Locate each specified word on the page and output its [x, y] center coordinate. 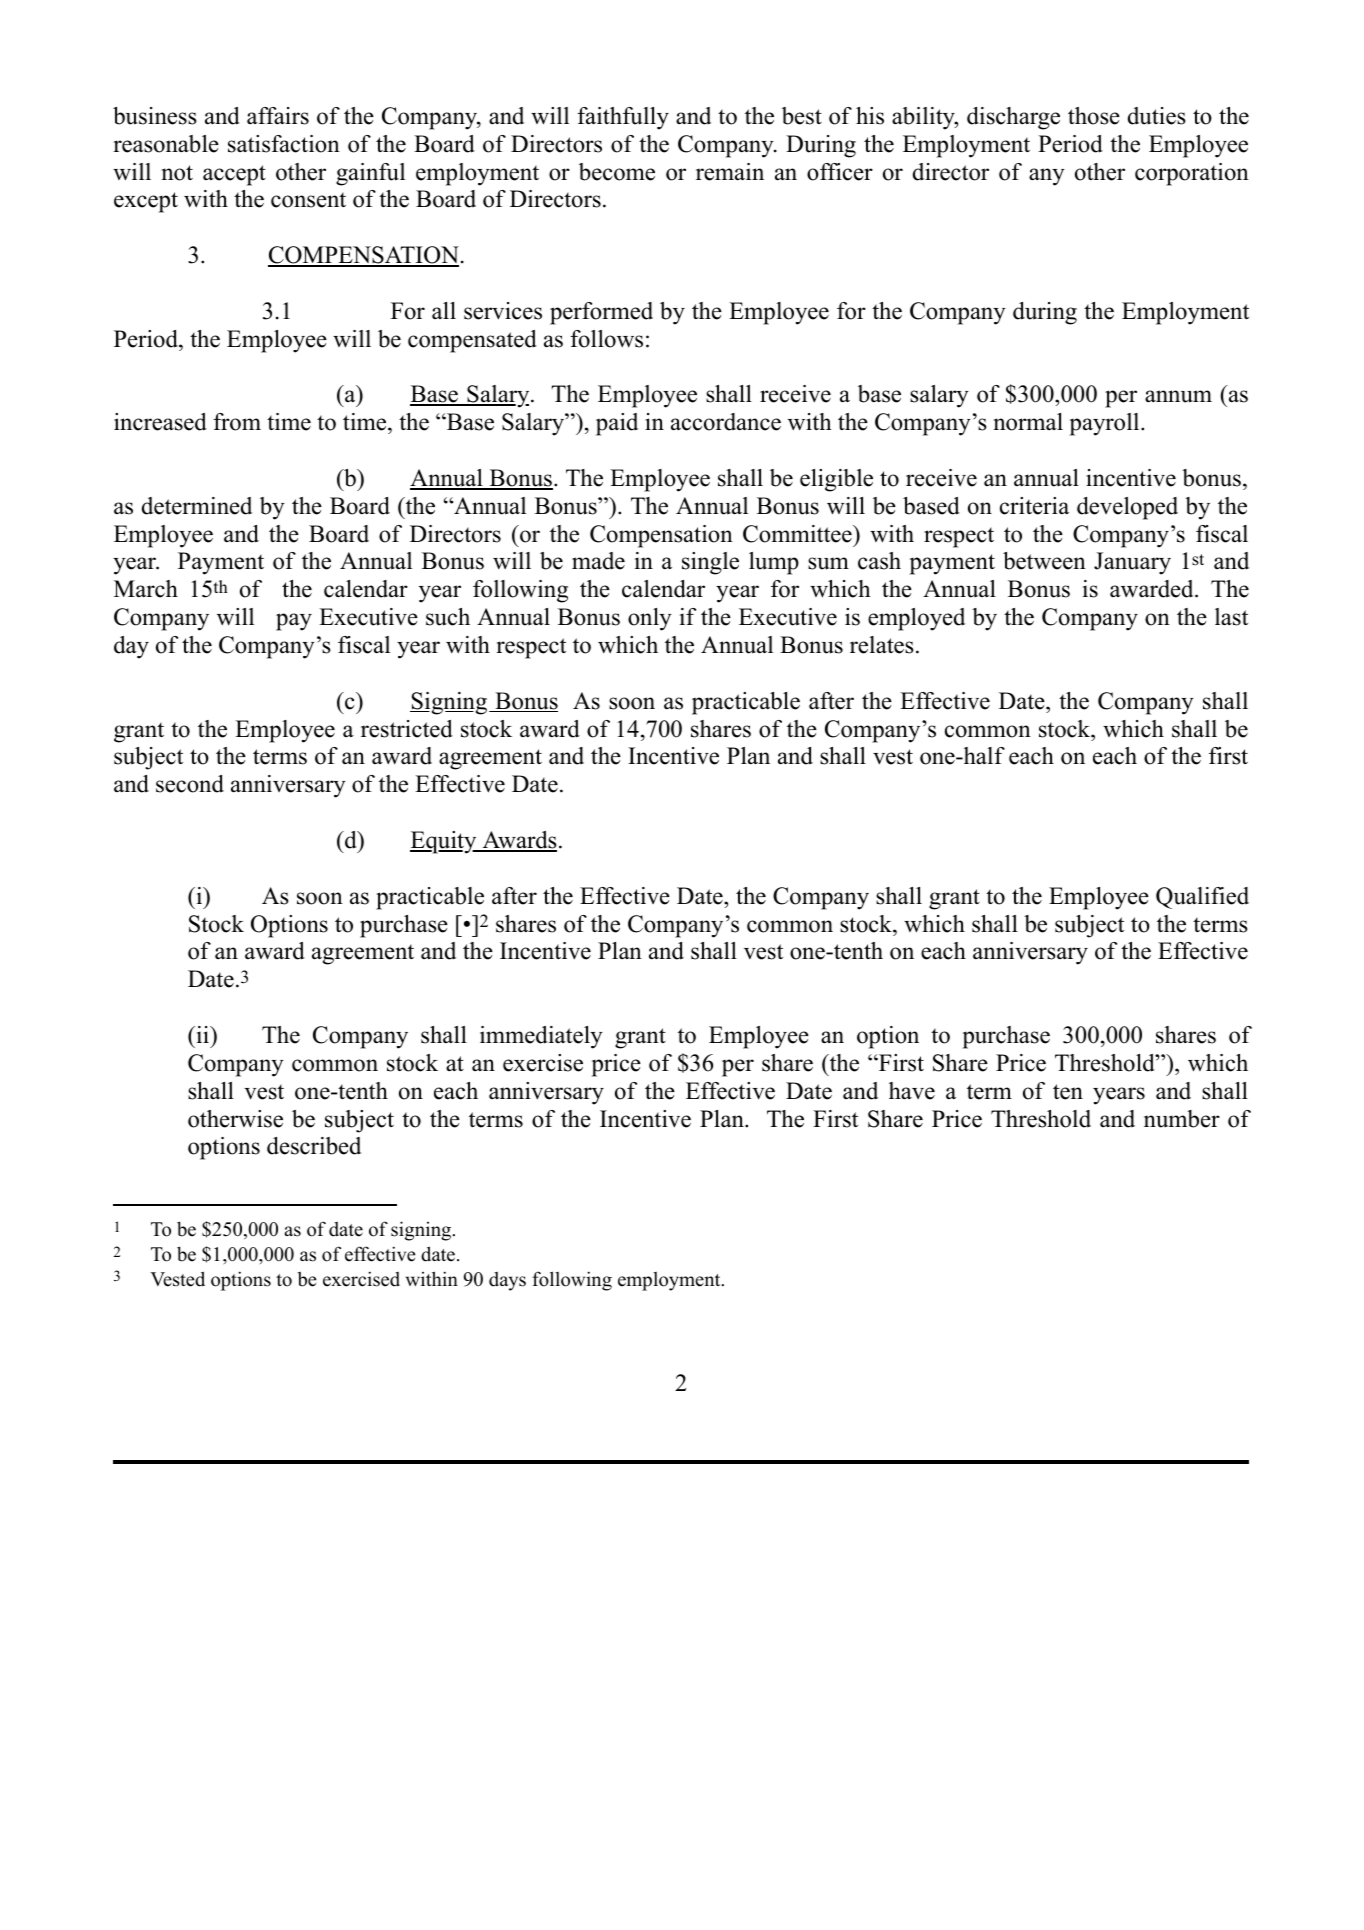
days [507, 1281]
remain [730, 172]
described [314, 1146]
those [1094, 116]
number [1182, 1119]
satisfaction [284, 144]
